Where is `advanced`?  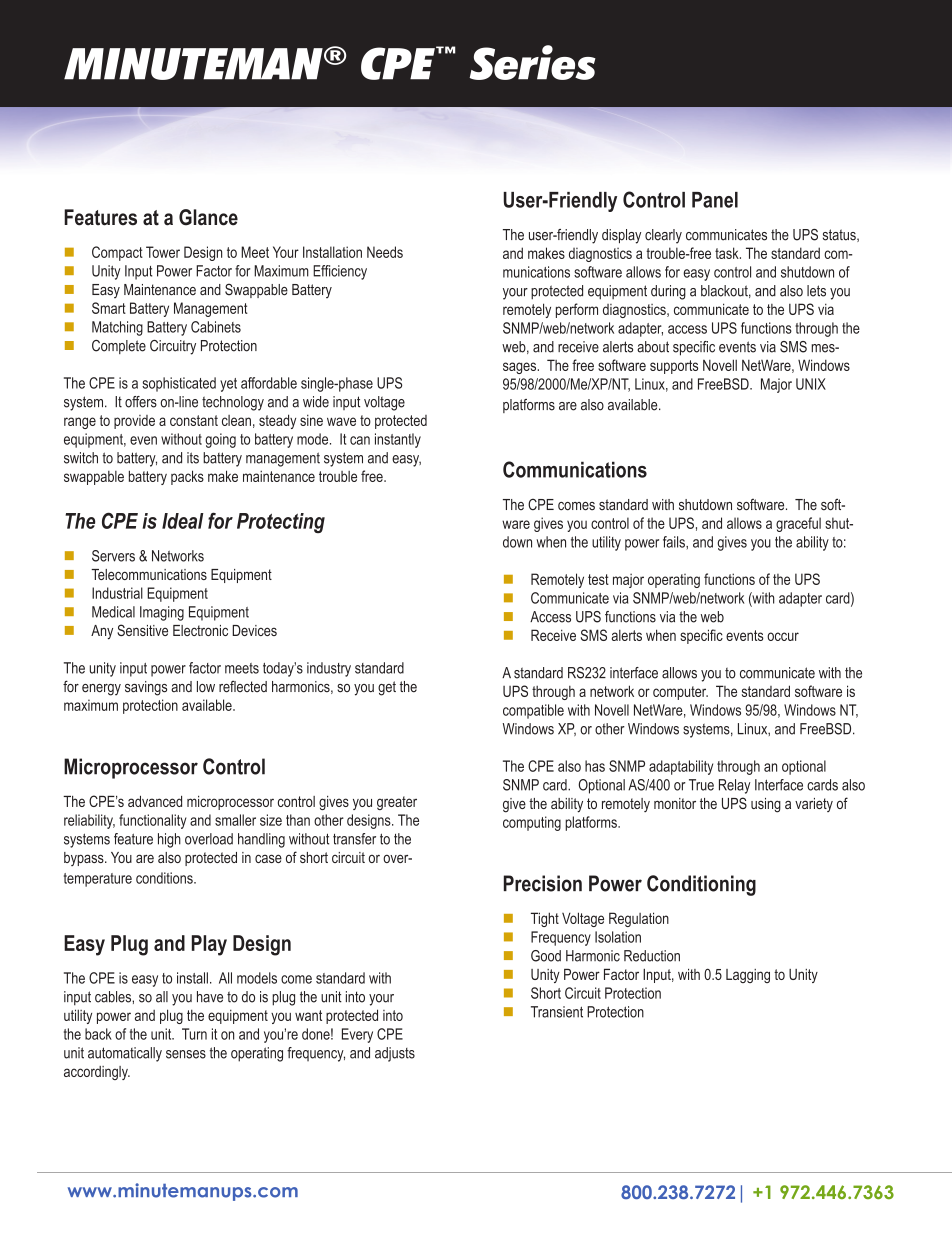 advanced is located at coordinates (155, 801).
